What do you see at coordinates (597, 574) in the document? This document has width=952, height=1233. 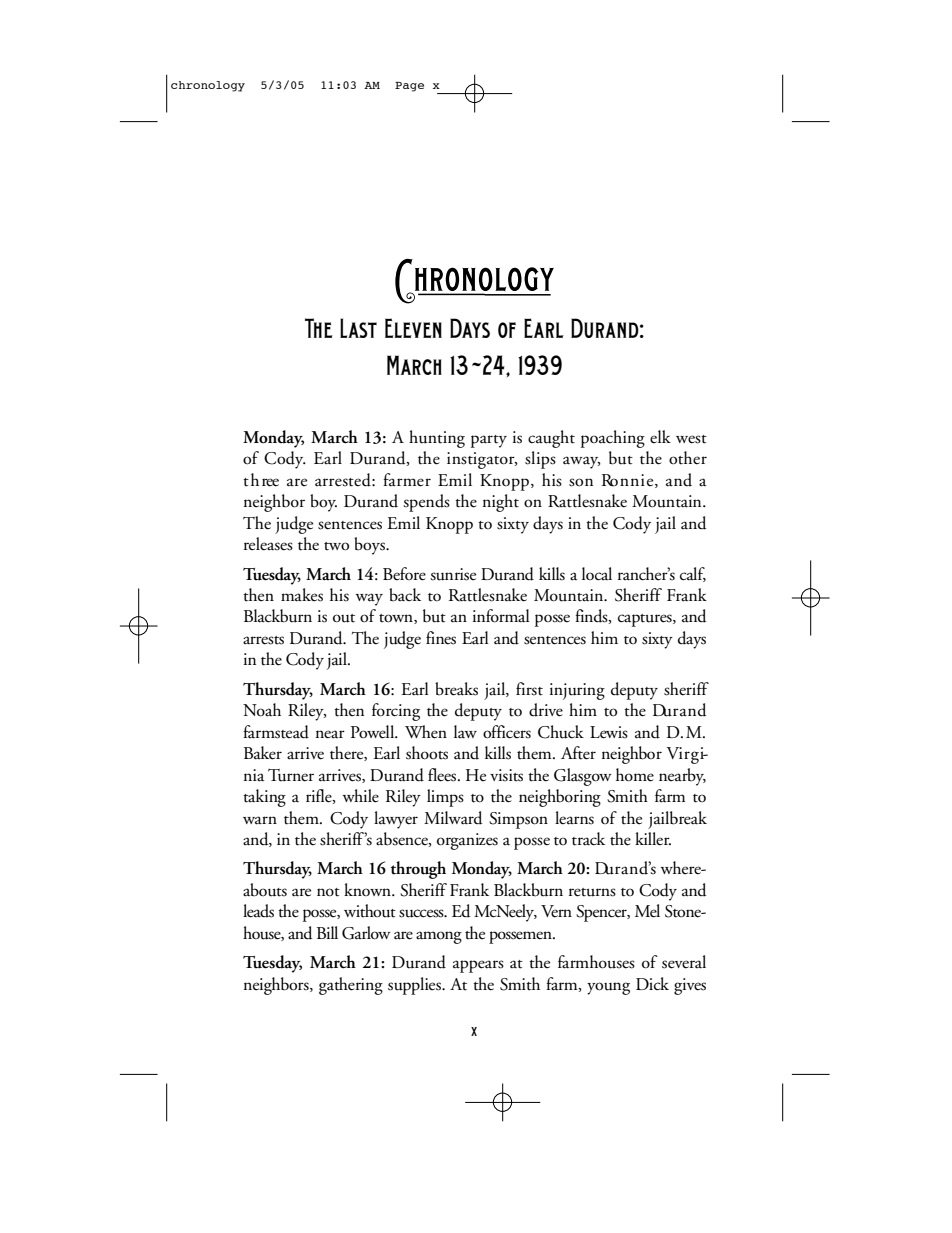 I see `local` at bounding box center [597, 574].
